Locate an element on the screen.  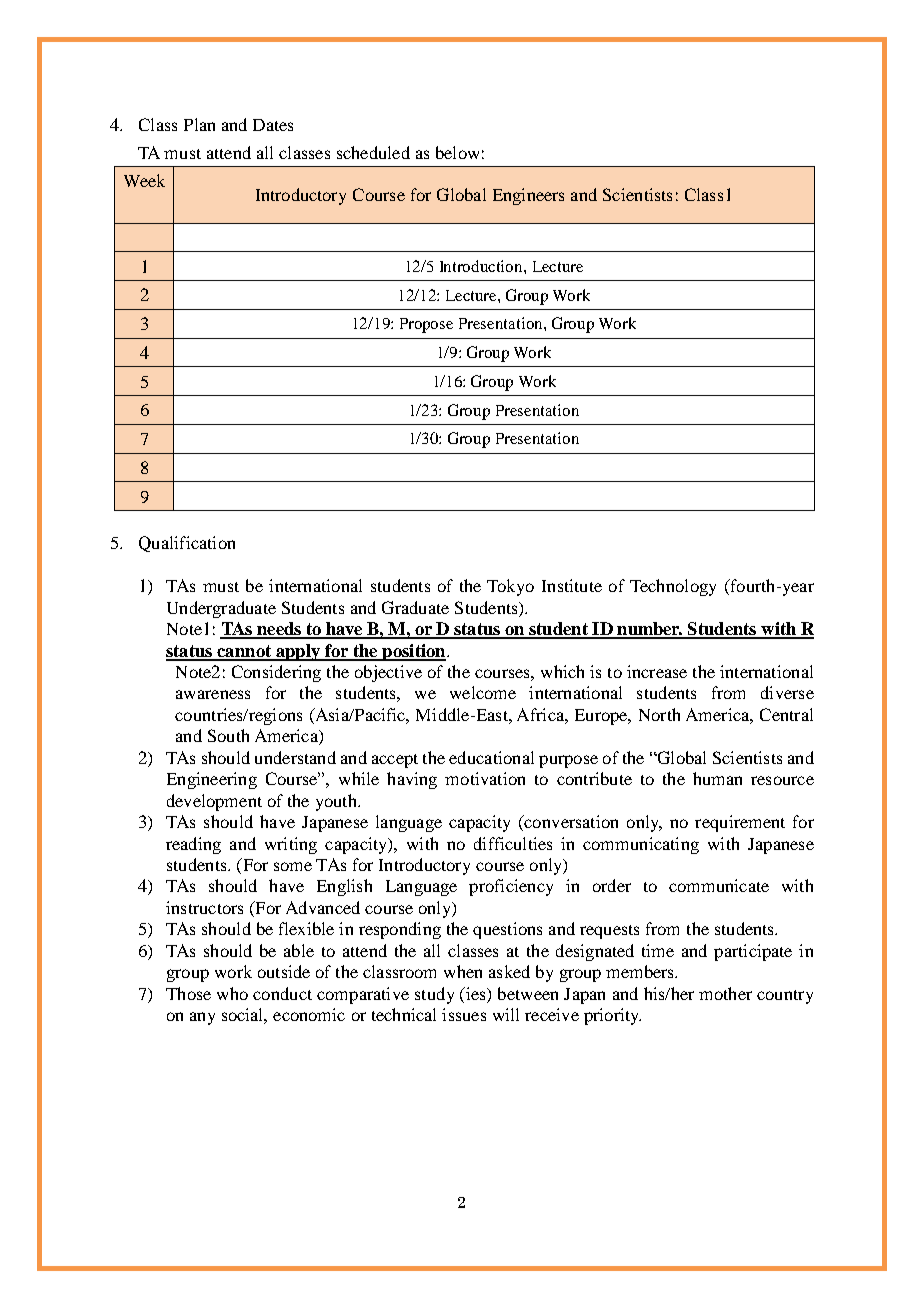
when is located at coordinates (463, 971).
